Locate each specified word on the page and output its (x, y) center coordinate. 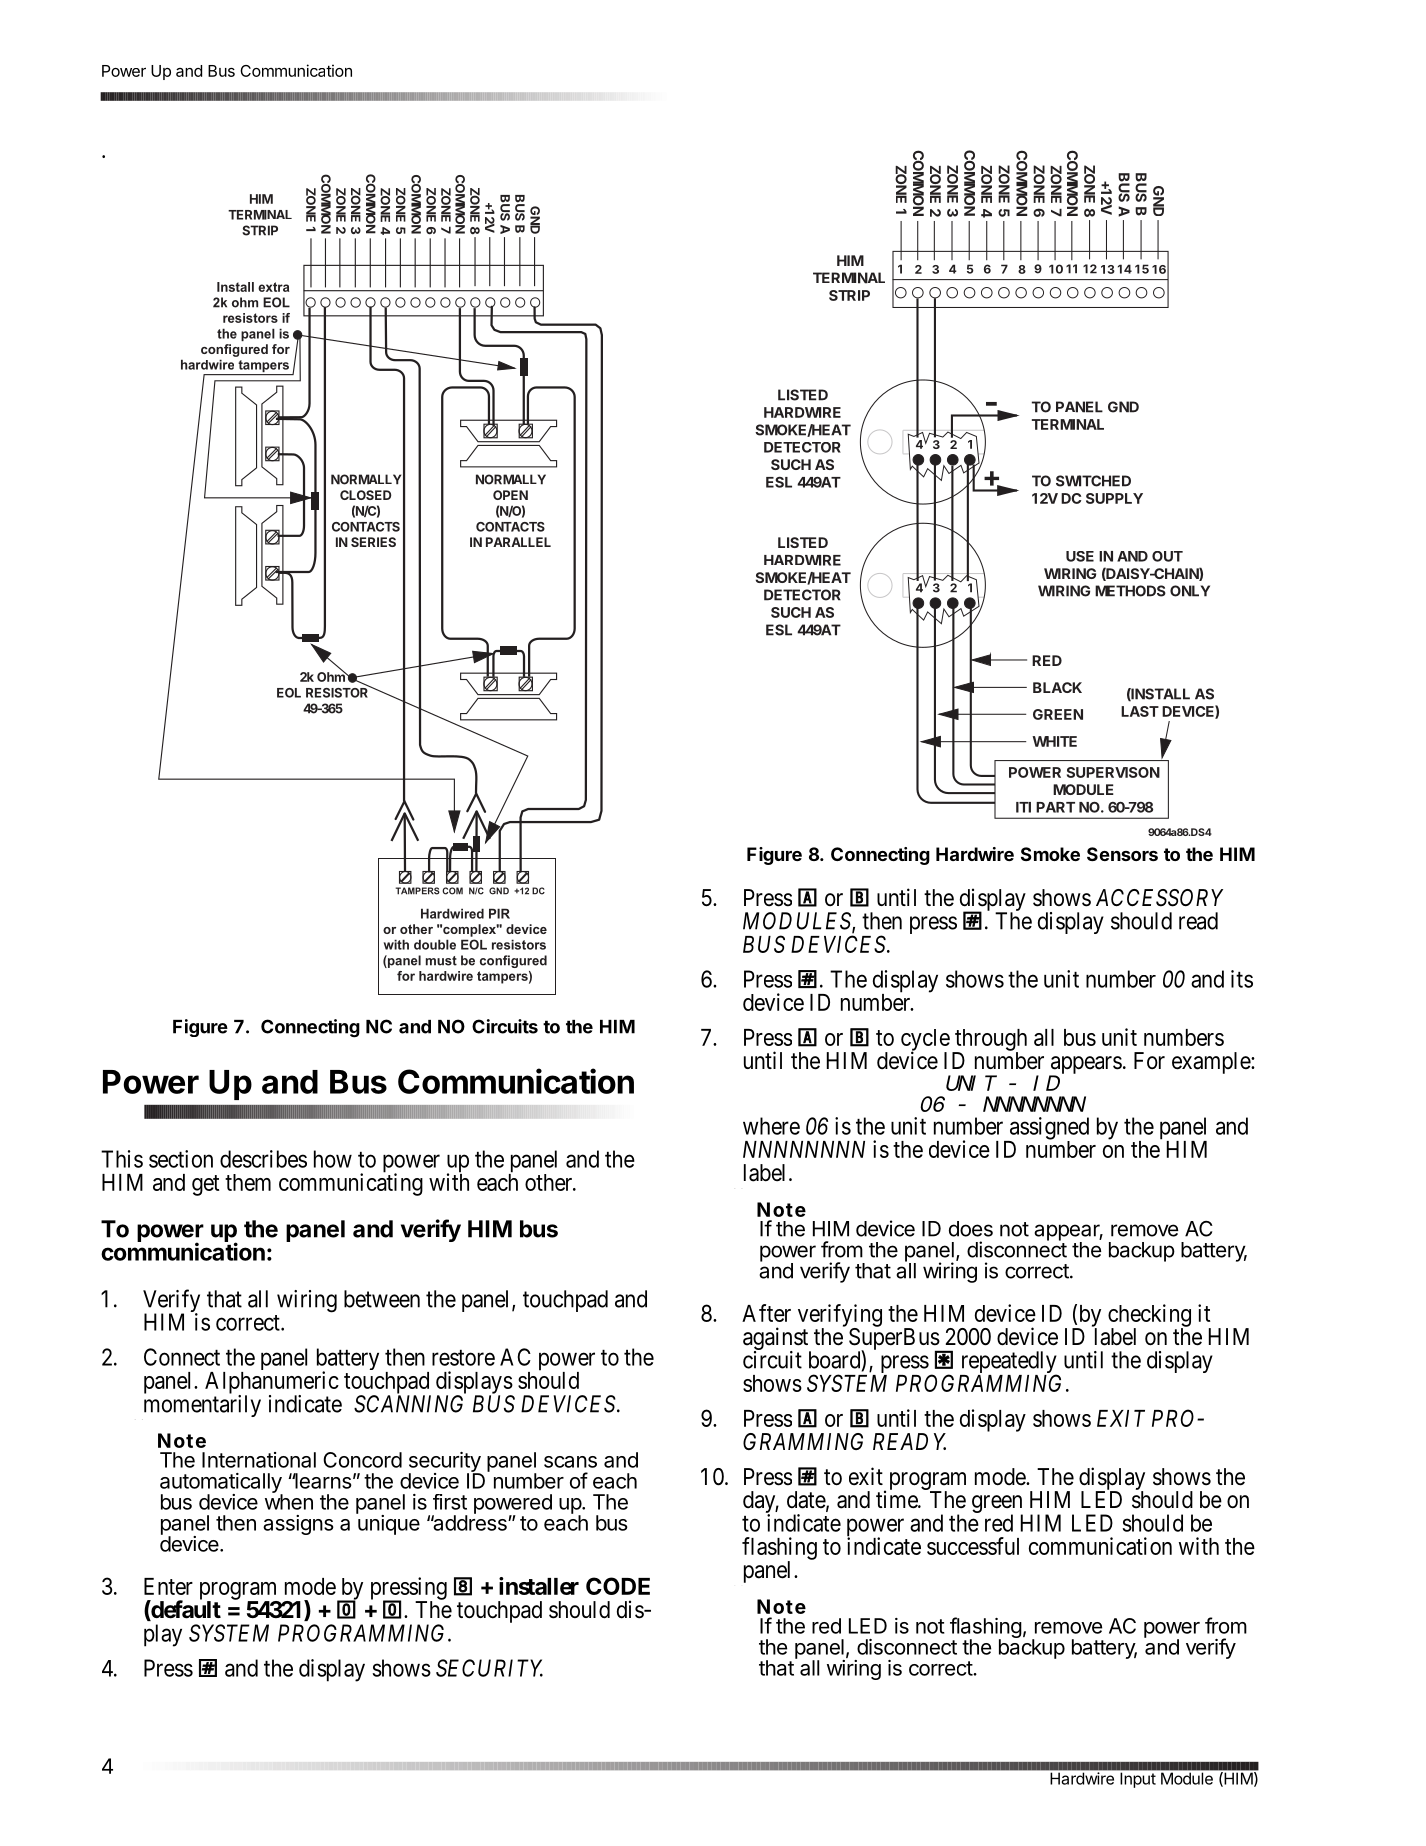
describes (263, 1159)
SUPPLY (1114, 498)
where (771, 1126)
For (1149, 1060)
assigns (298, 1525)
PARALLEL (518, 542)
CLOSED (365, 495)
